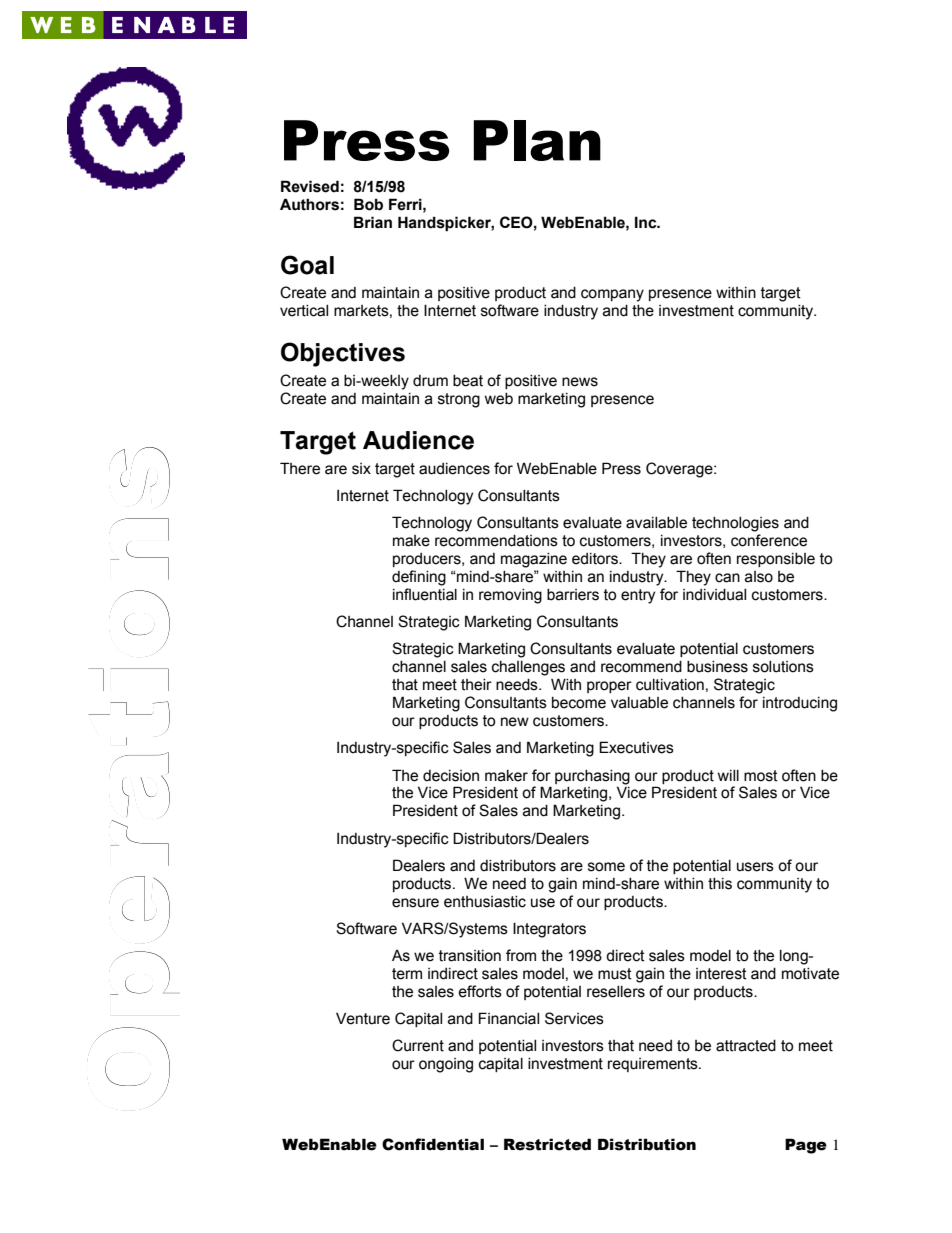  Describe the element at coordinates (547, 1144) in the image. I see `Restricted` at that location.
